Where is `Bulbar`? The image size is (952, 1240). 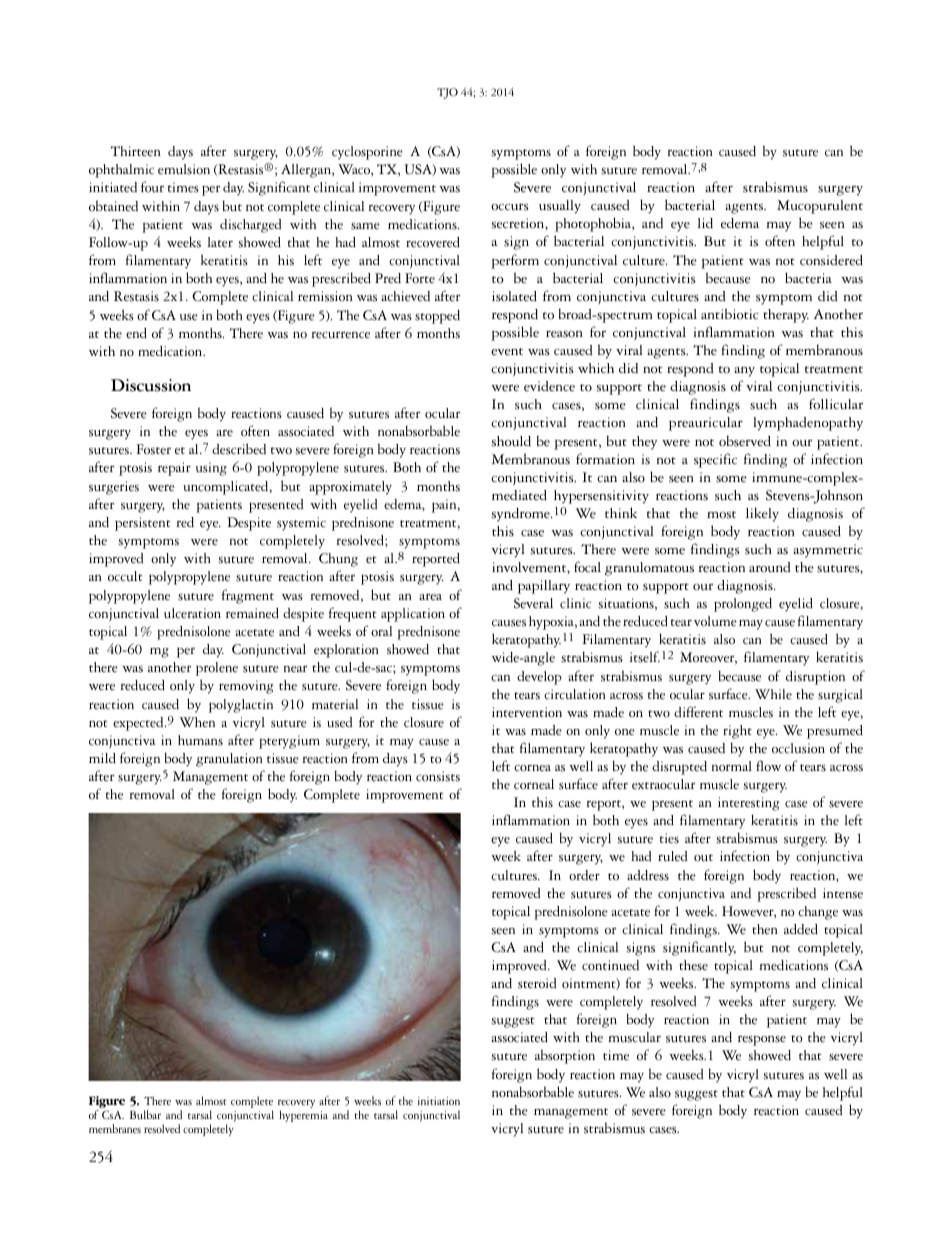 Bulbar is located at coordinates (145, 1114).
